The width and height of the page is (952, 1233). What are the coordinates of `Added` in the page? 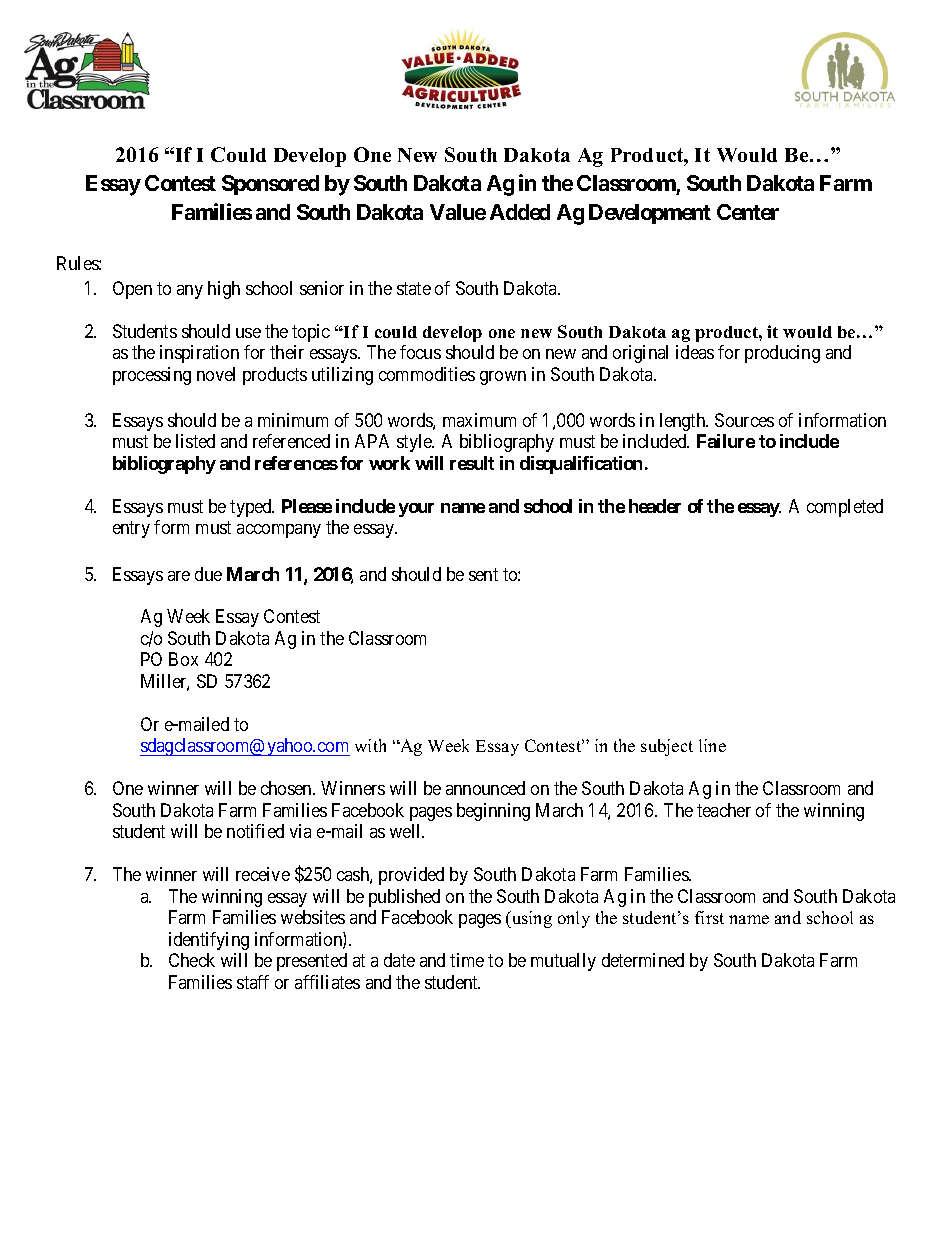 It's located at (520, 212).
